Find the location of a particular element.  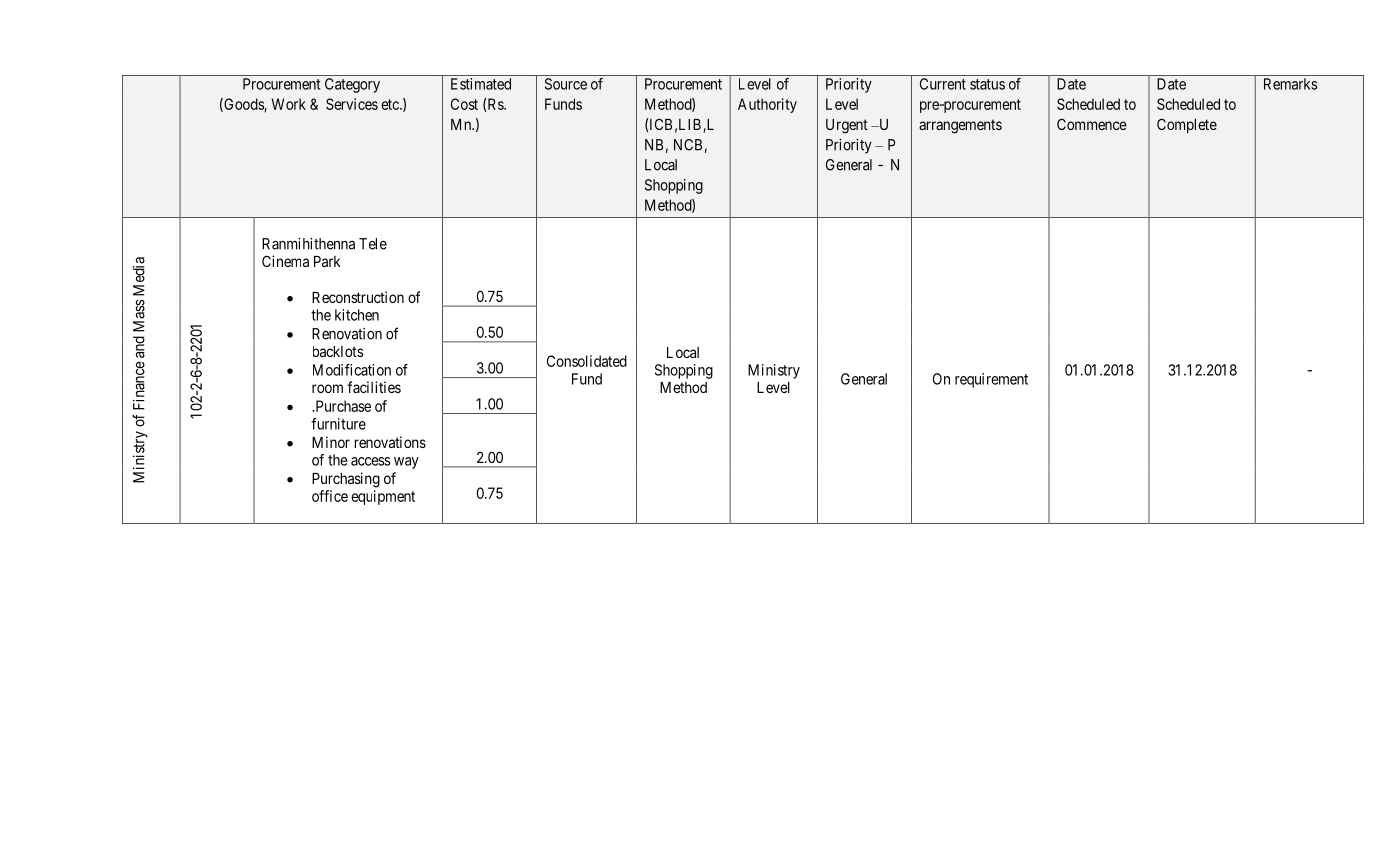

Tele is located at coordinates (373, 244).
